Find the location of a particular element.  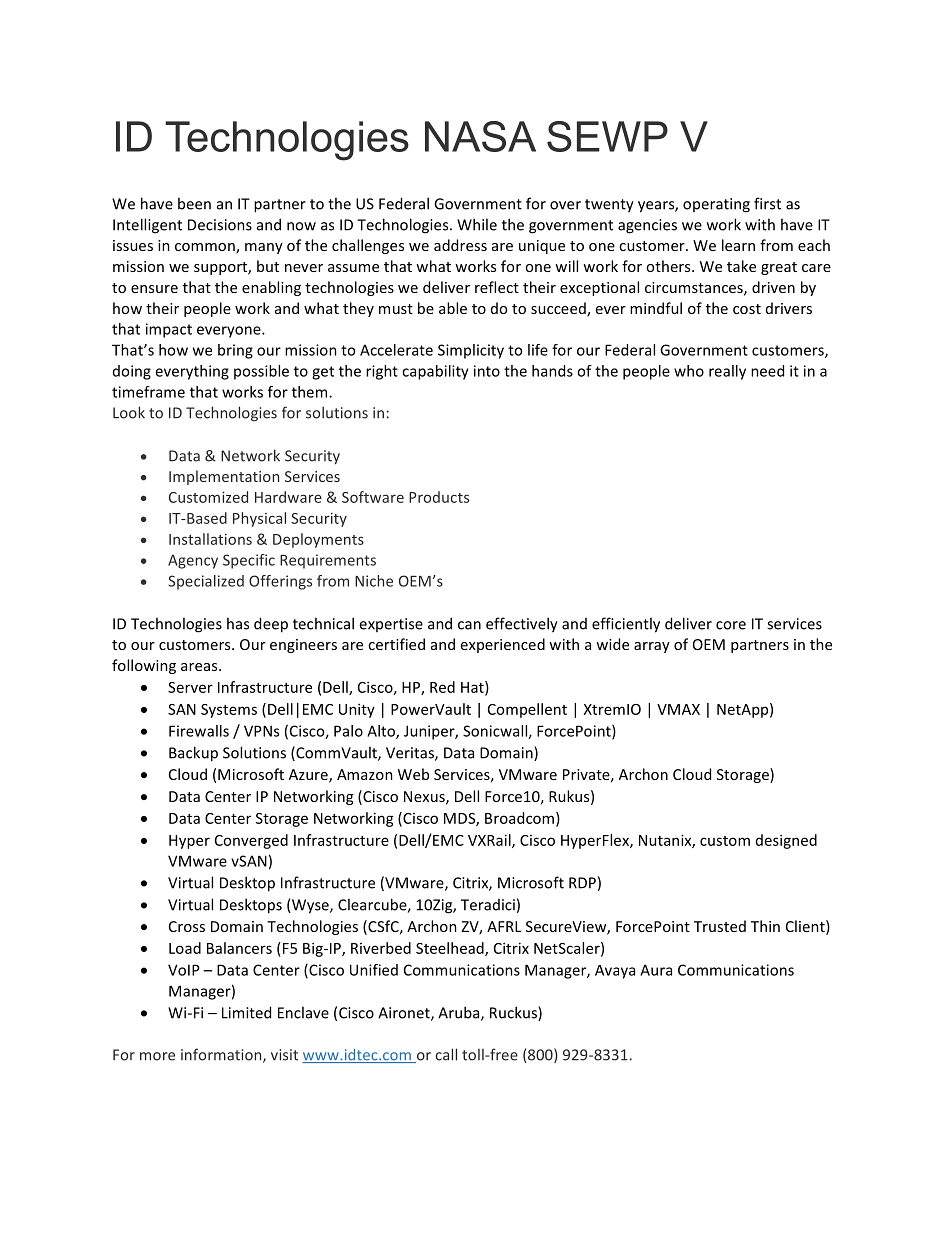

information is located at coordinates (222, 1055).
